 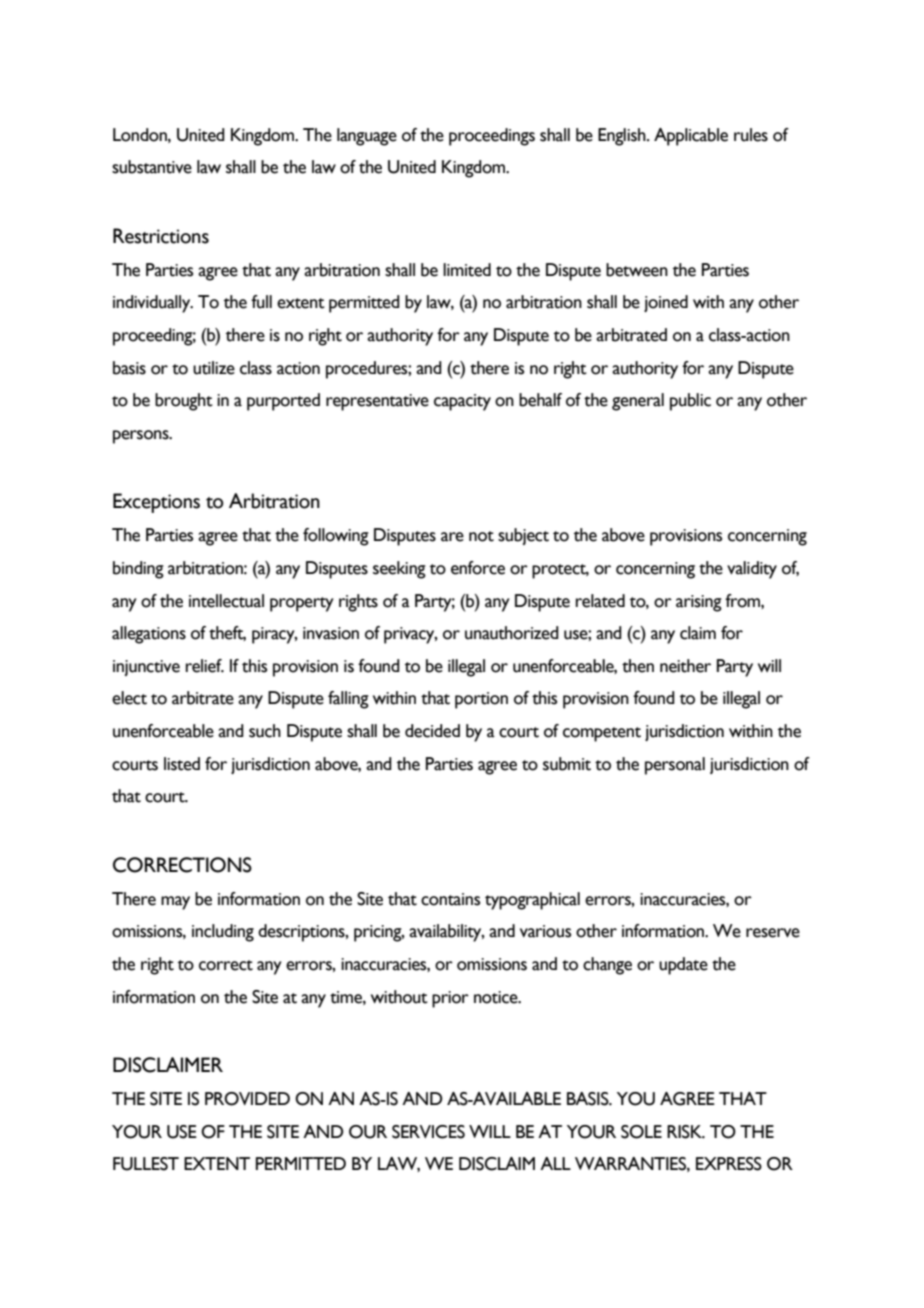 I want to click on unauthorized, so click(x=512, y=633).
